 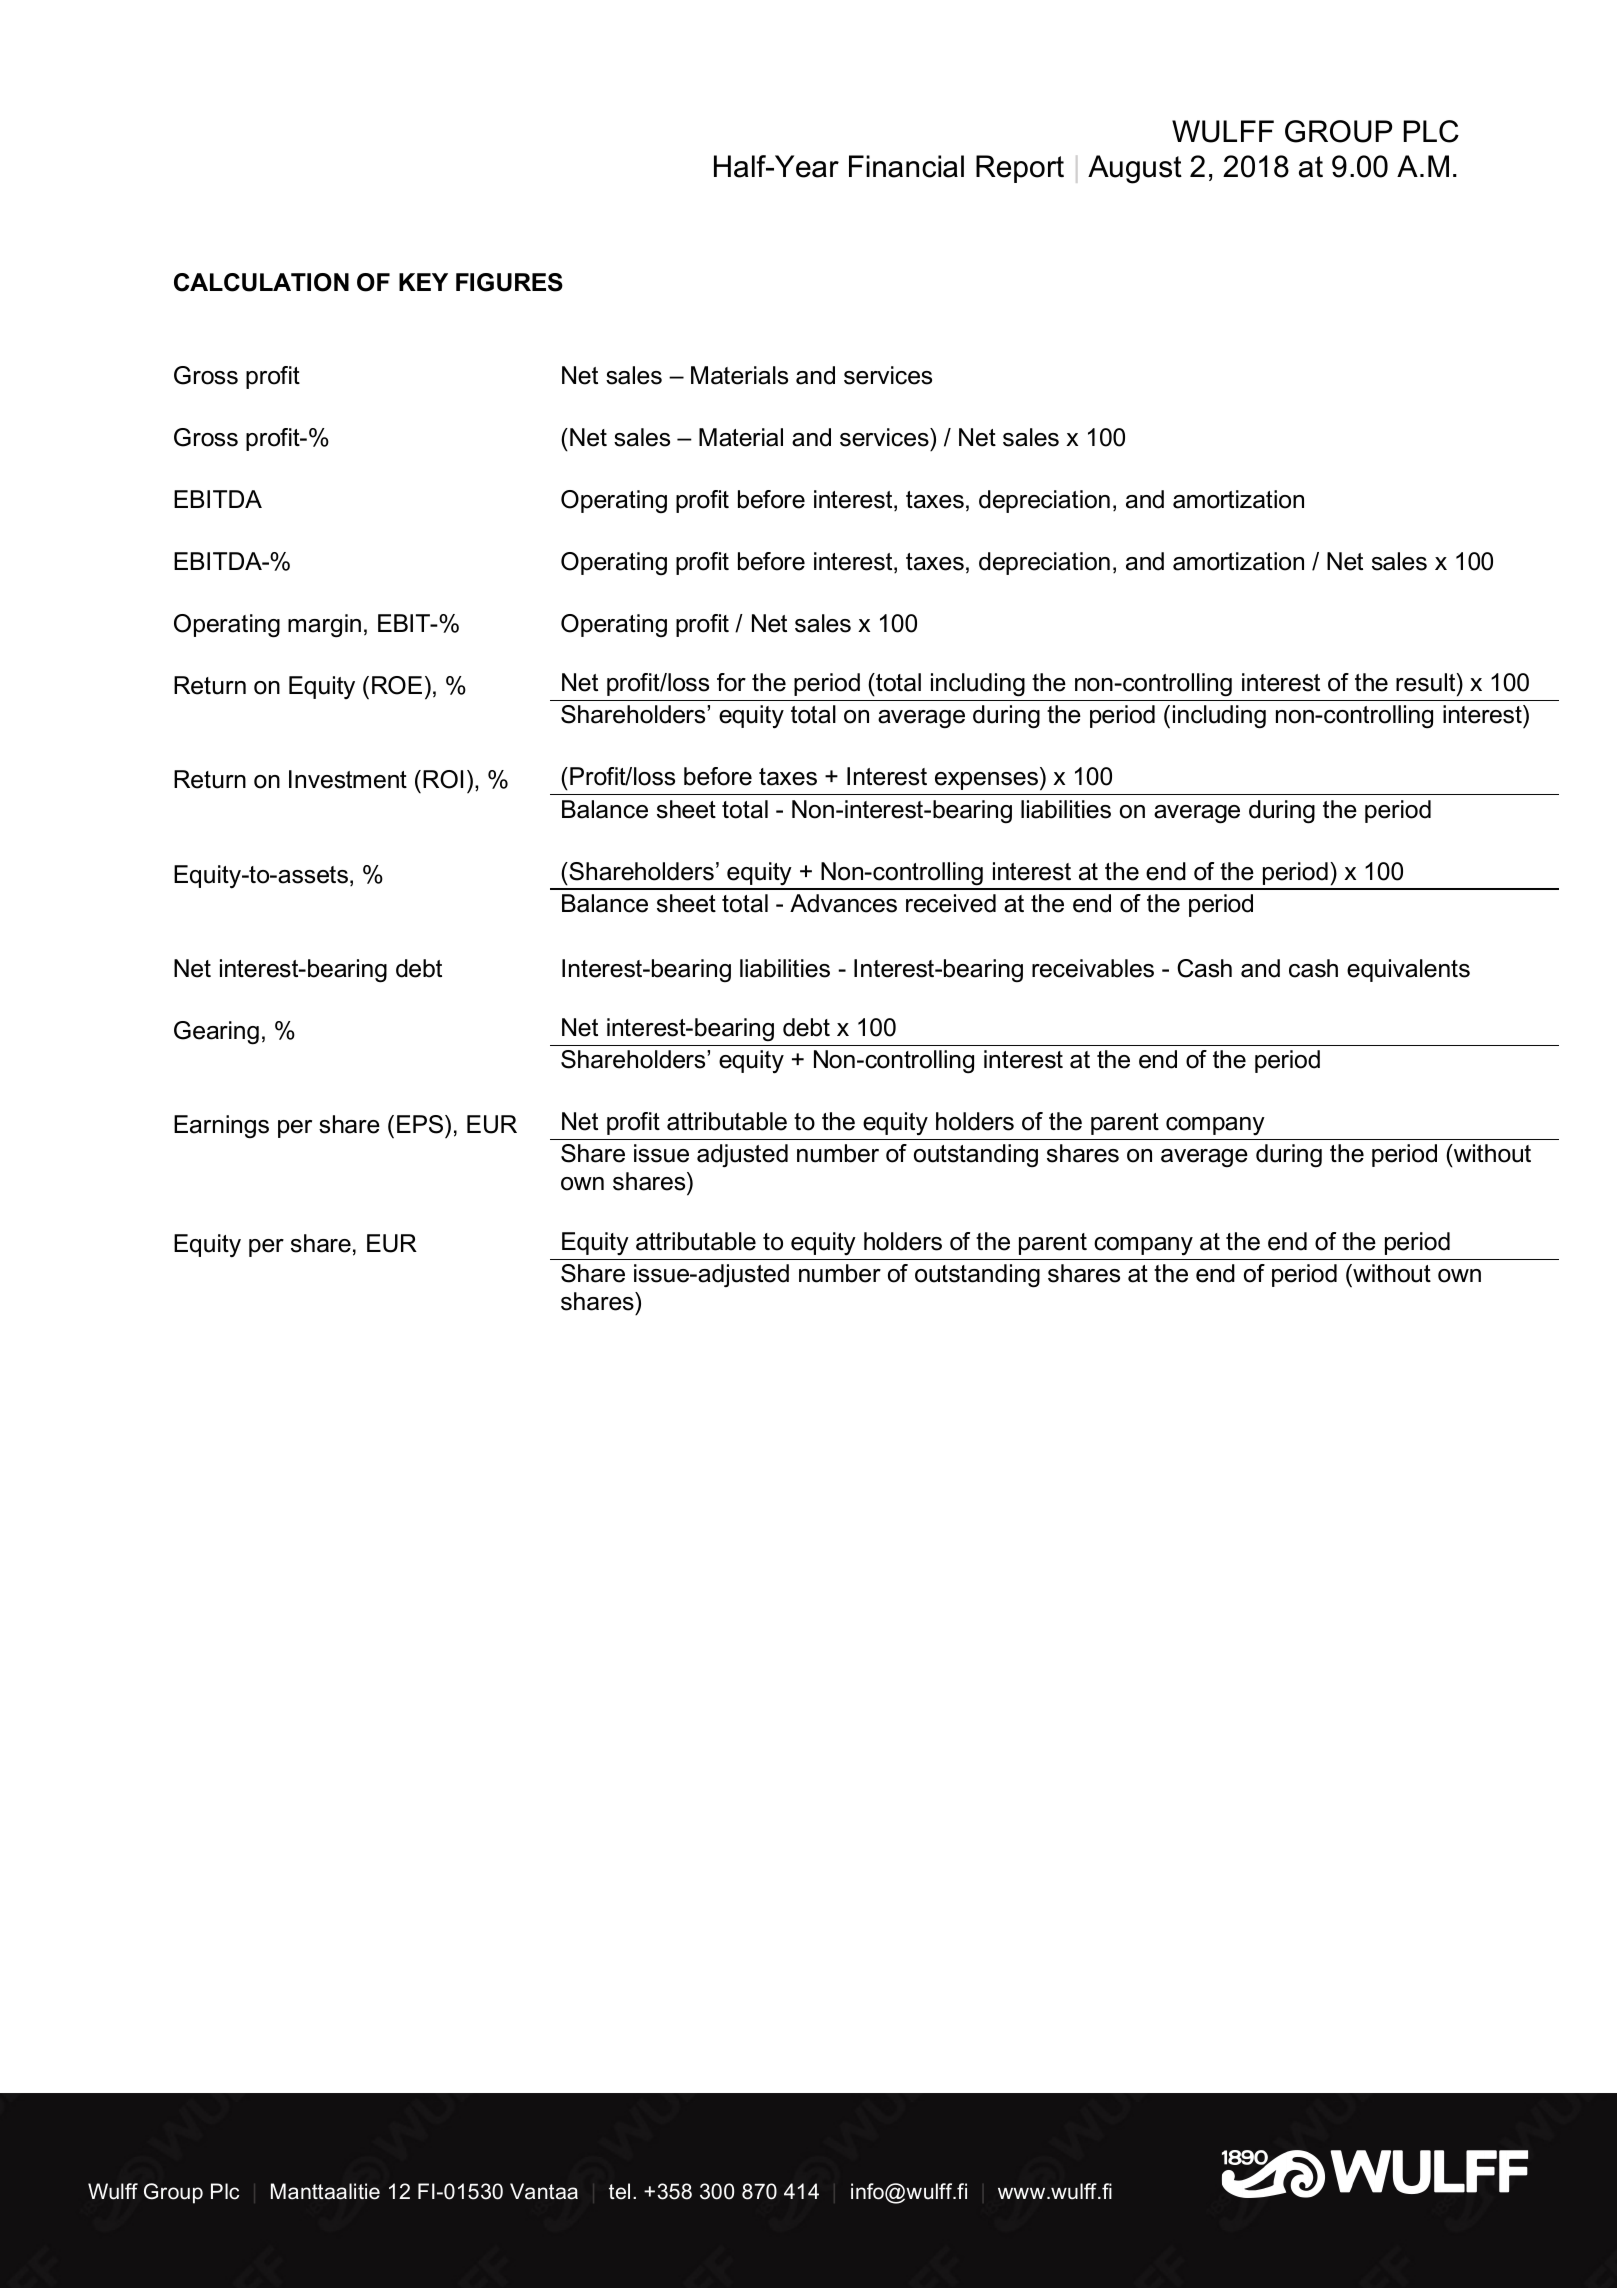 What do you see at coordinates (348, 779) in the screenshot?
I see `Investment` at bounding box center [348, 779].
